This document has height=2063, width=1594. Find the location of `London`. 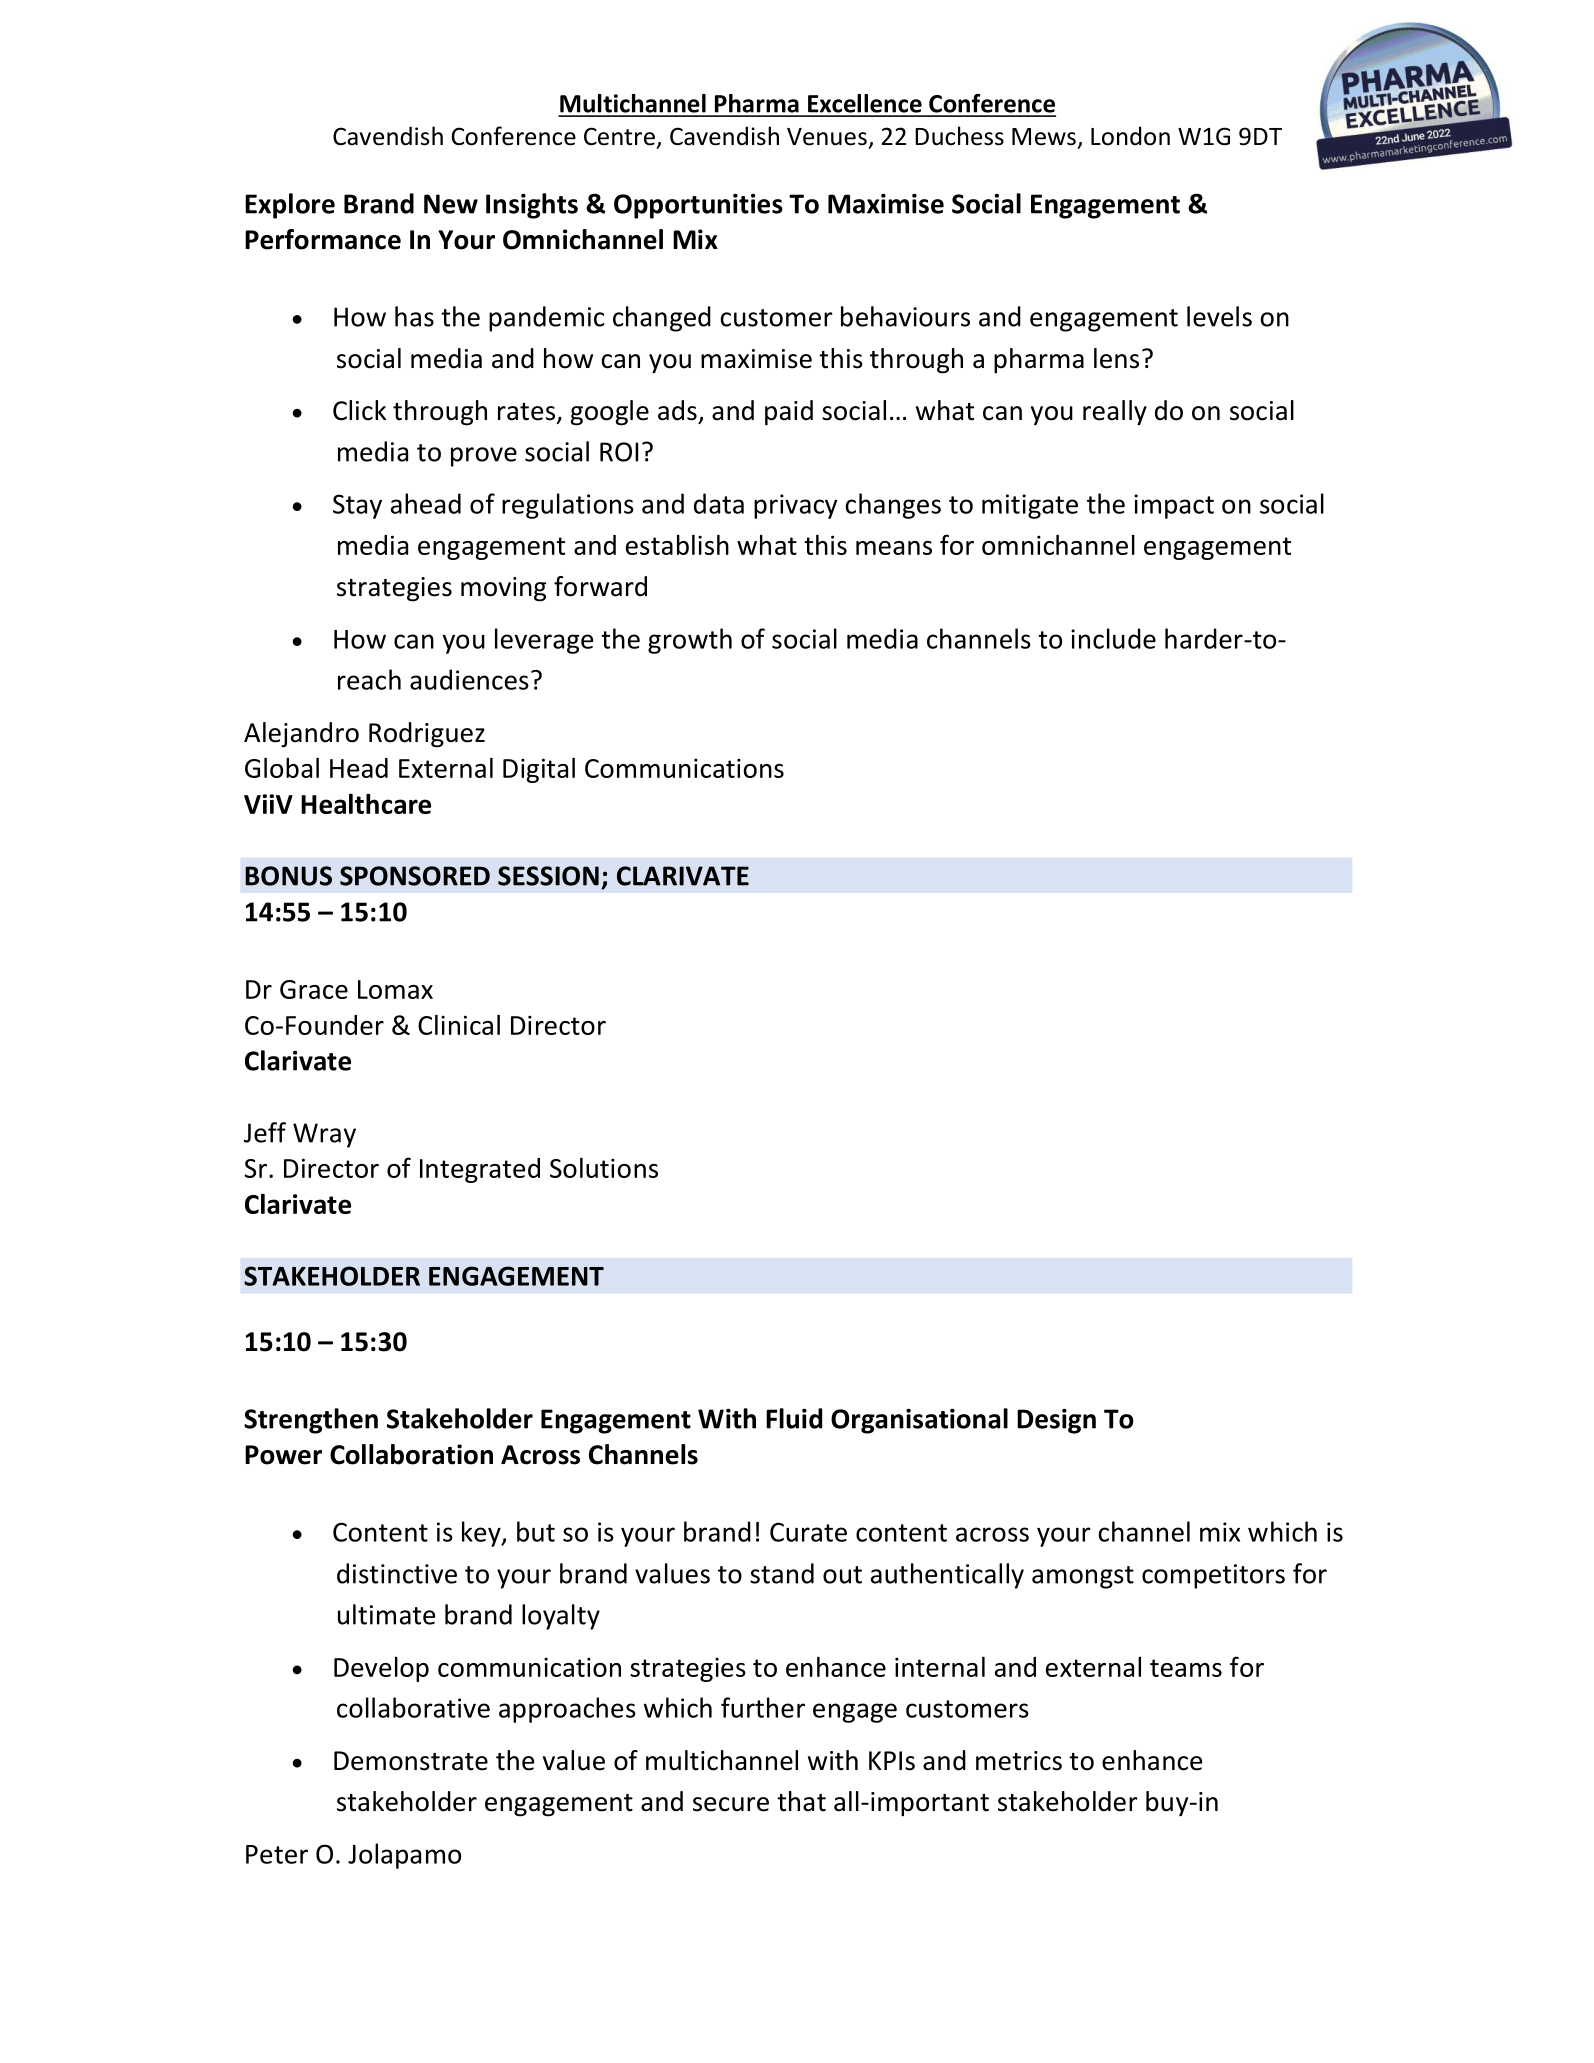

London is located at coordinates (1130, 136).
